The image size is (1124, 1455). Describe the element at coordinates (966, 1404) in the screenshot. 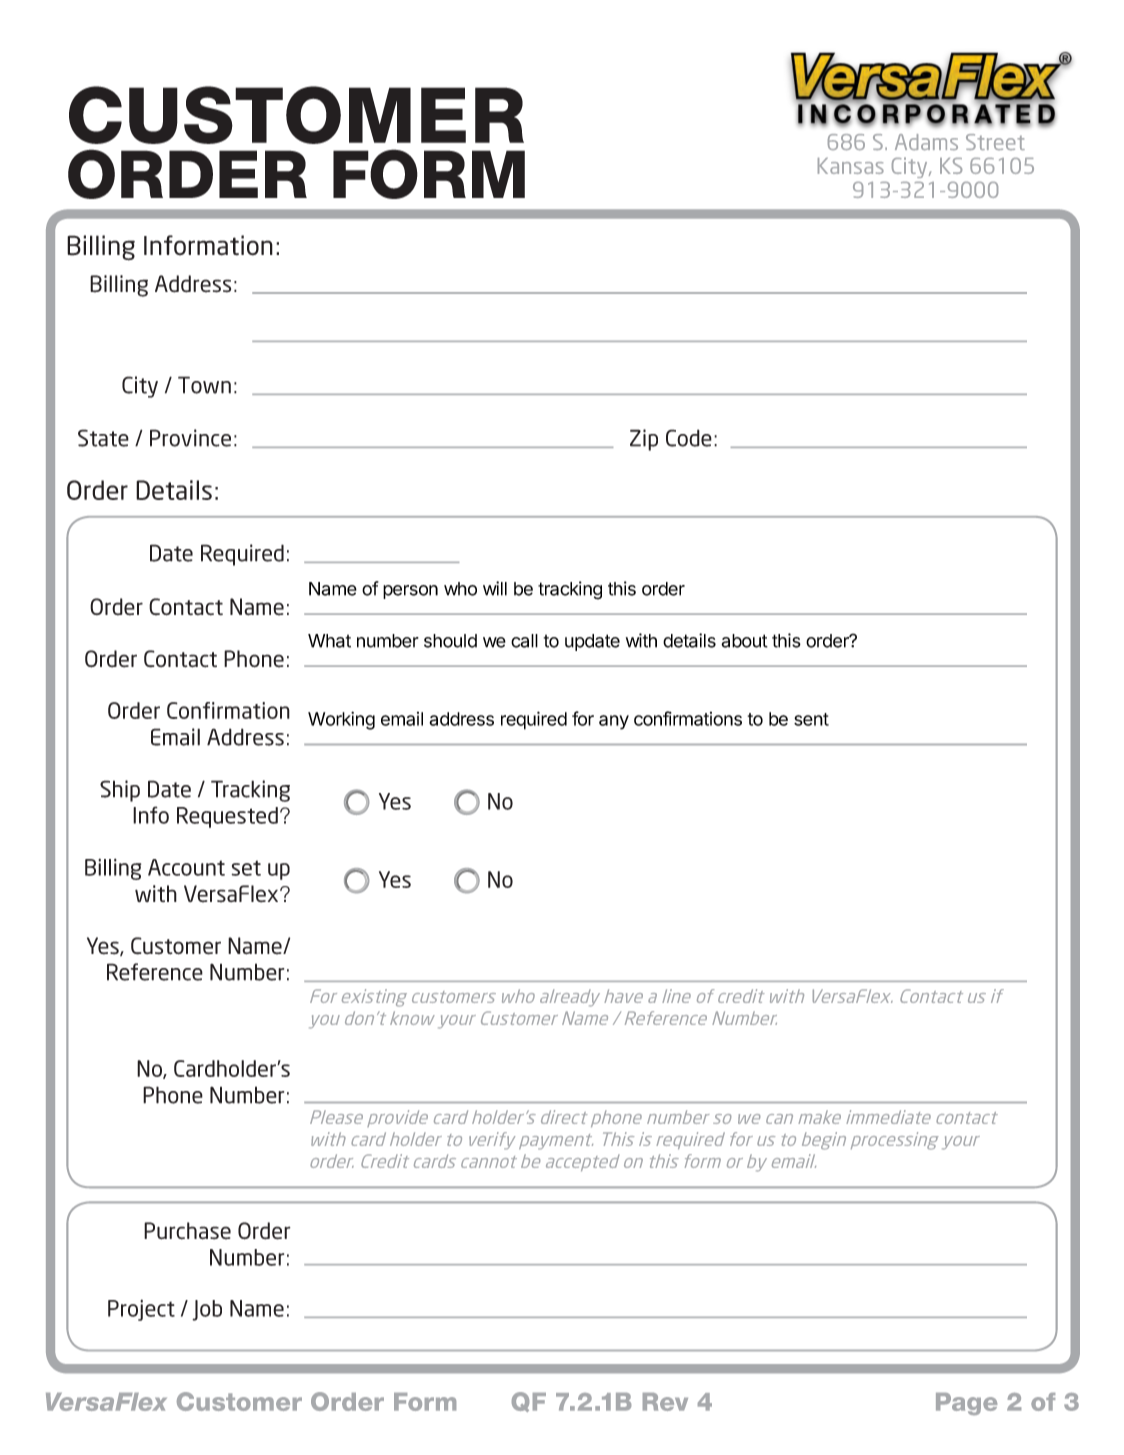

I see `Page` at that location.
